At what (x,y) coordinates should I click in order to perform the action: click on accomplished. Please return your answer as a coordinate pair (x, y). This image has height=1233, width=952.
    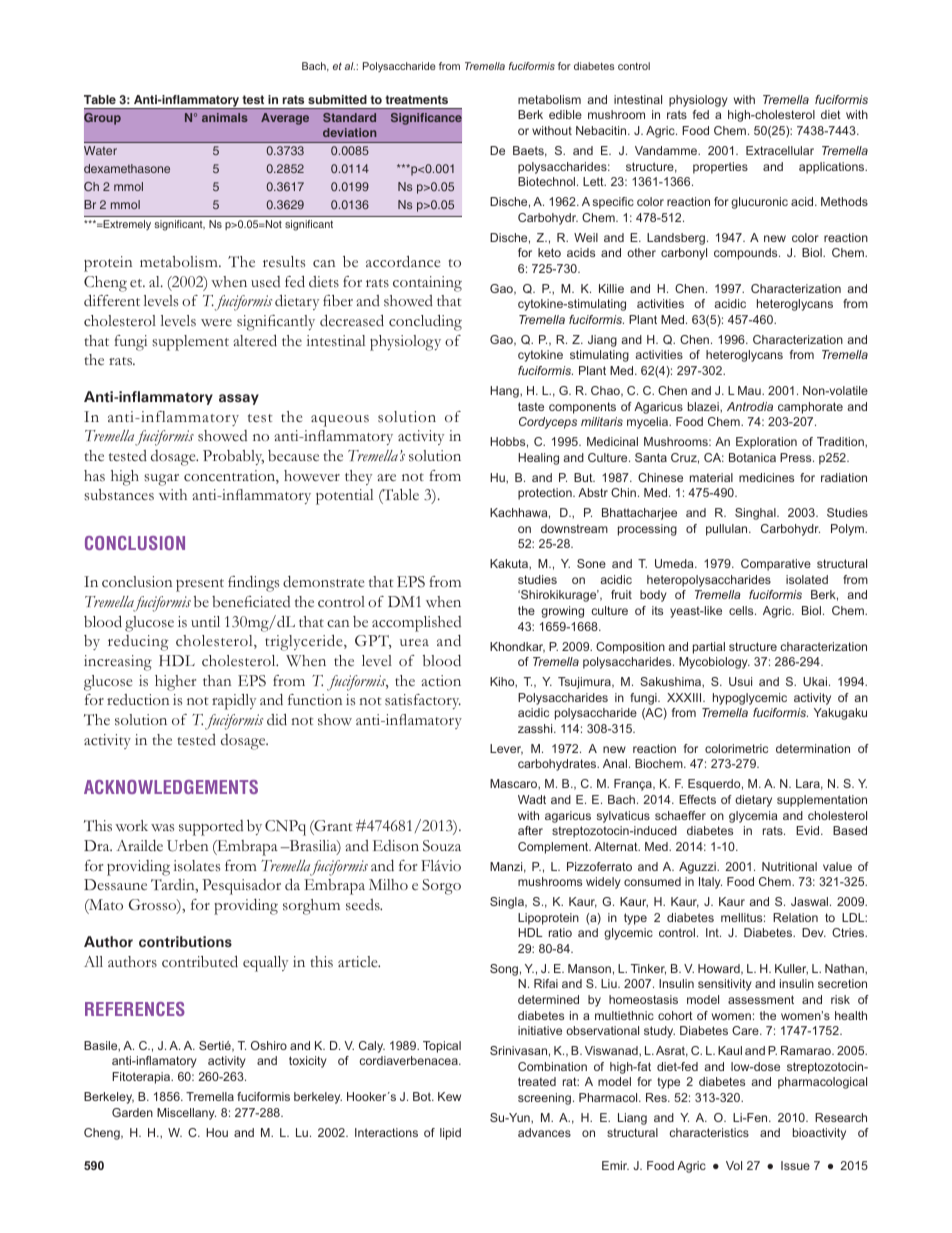
    Looking at the image, I should click on (416, 624).
